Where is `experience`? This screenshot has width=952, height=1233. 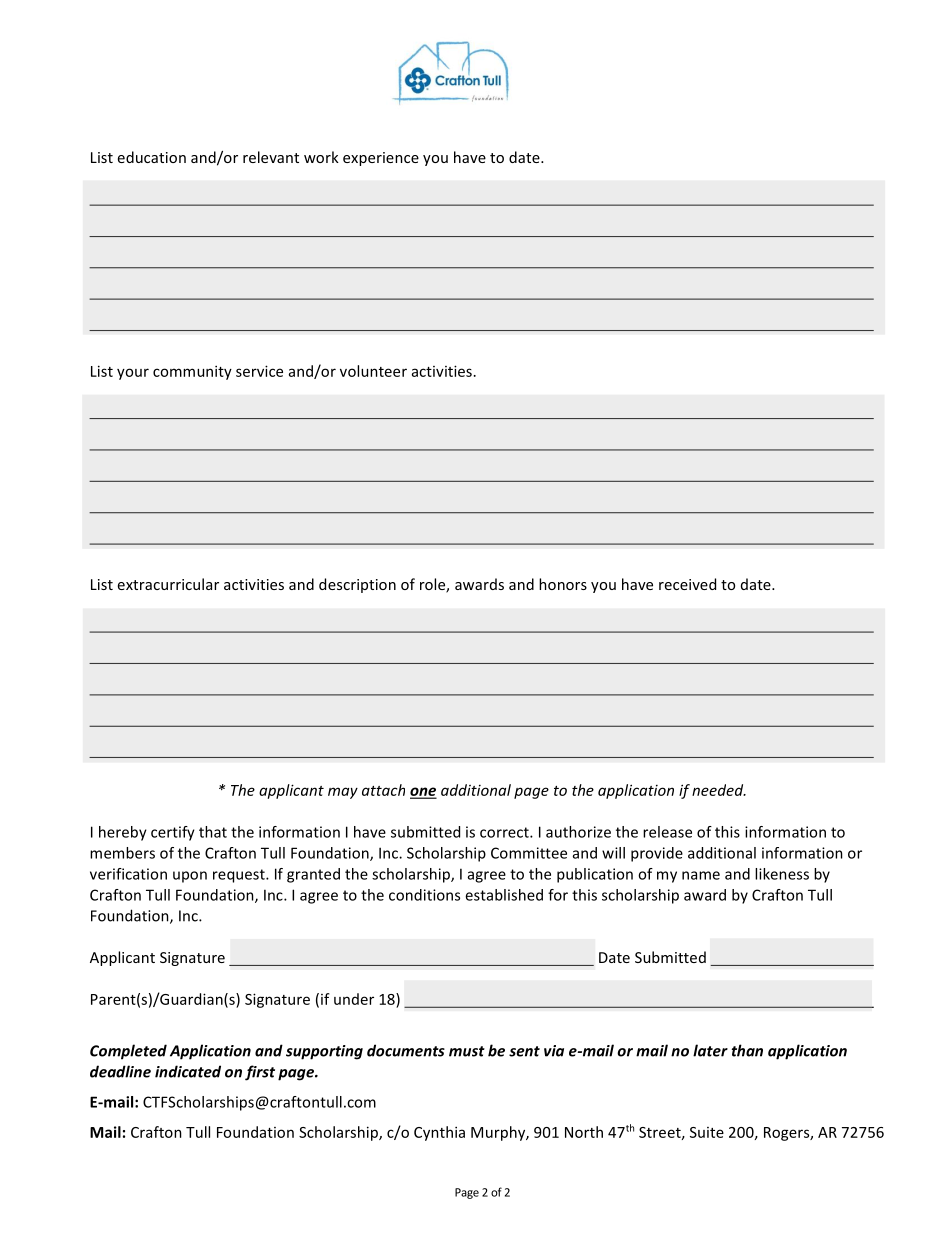
experience is located at coordinates (381, 159).
